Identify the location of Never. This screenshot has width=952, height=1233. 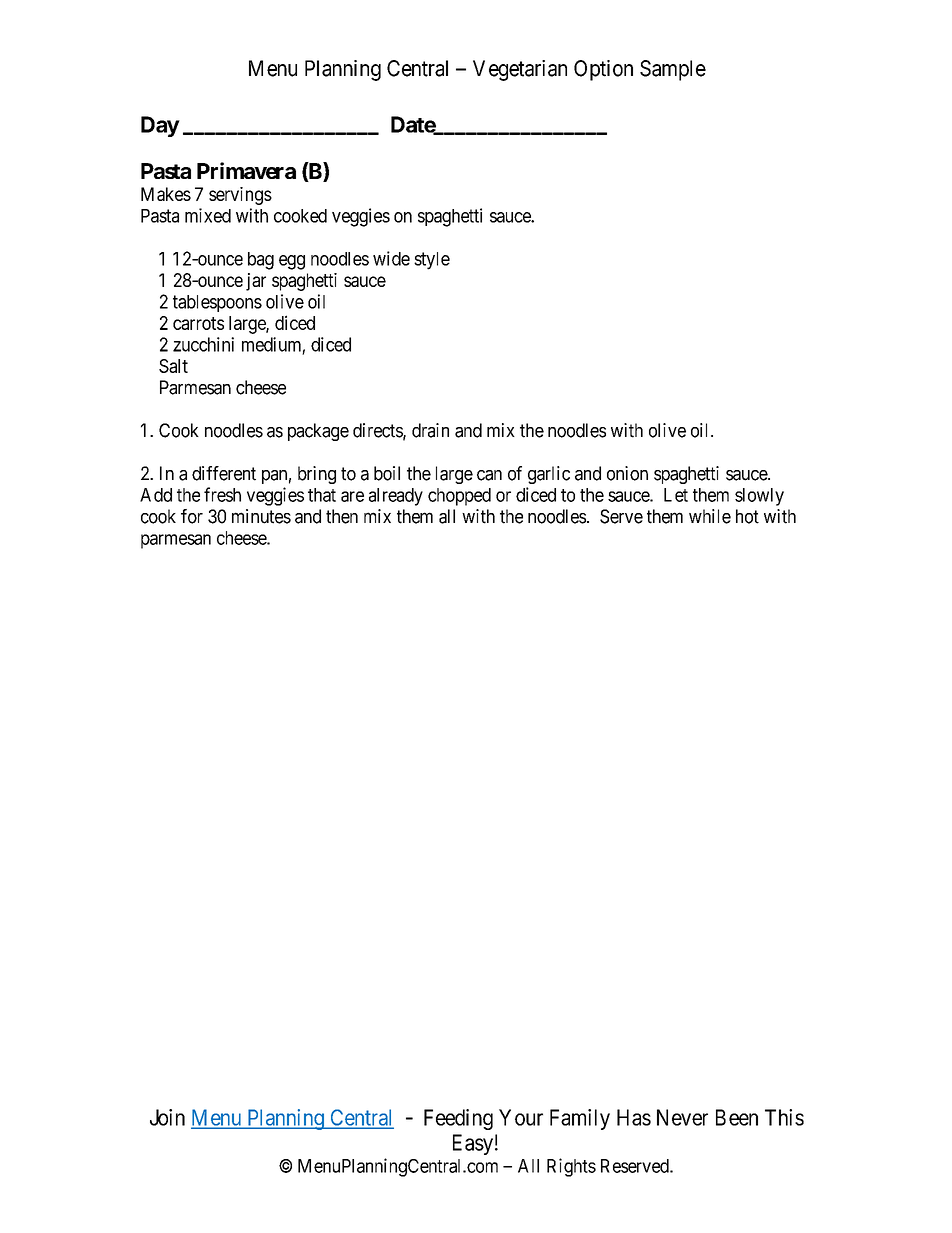
(682, 1117).
